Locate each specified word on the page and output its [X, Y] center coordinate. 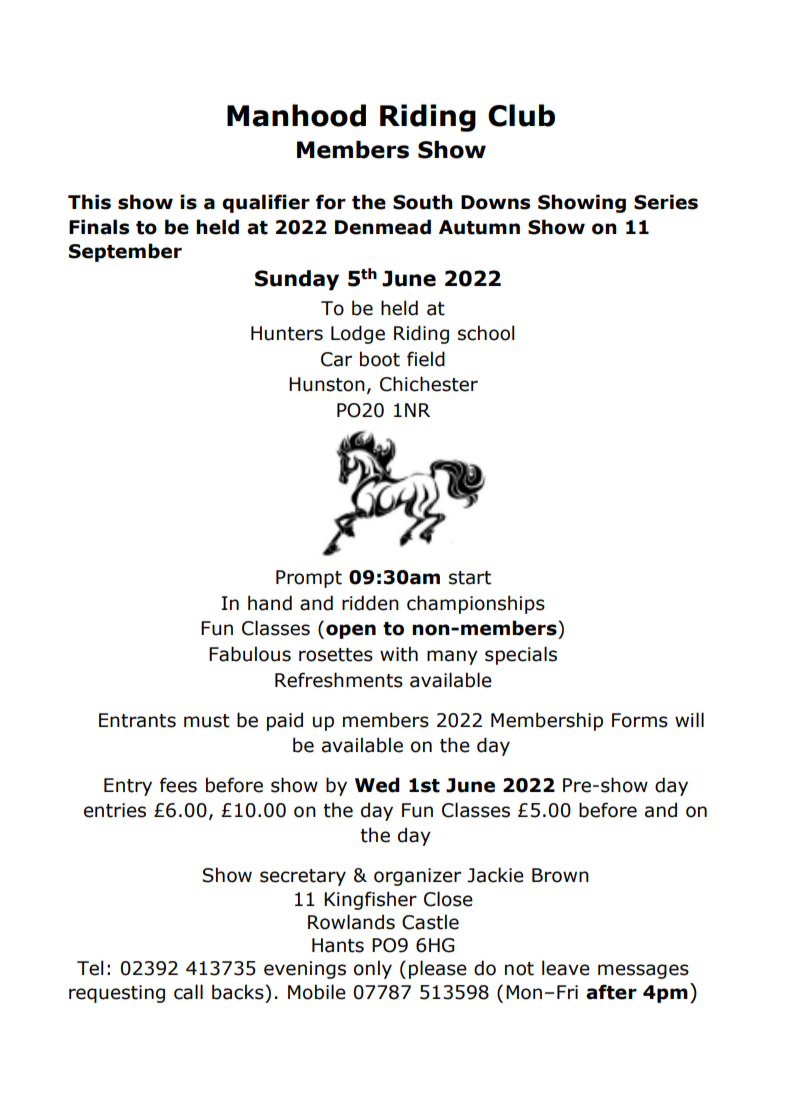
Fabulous [250, 654]
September [125, 252]
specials [521, 655]
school [486, 333]
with [399, 654]
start [470, 578]
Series [666, 202]
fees [178, 785]
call [188, 992]
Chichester [429, 384]
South [423, 202]
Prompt [309, 579]
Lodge [358, 334]
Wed [377, 785]
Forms [640, 720]
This [89, 202]
